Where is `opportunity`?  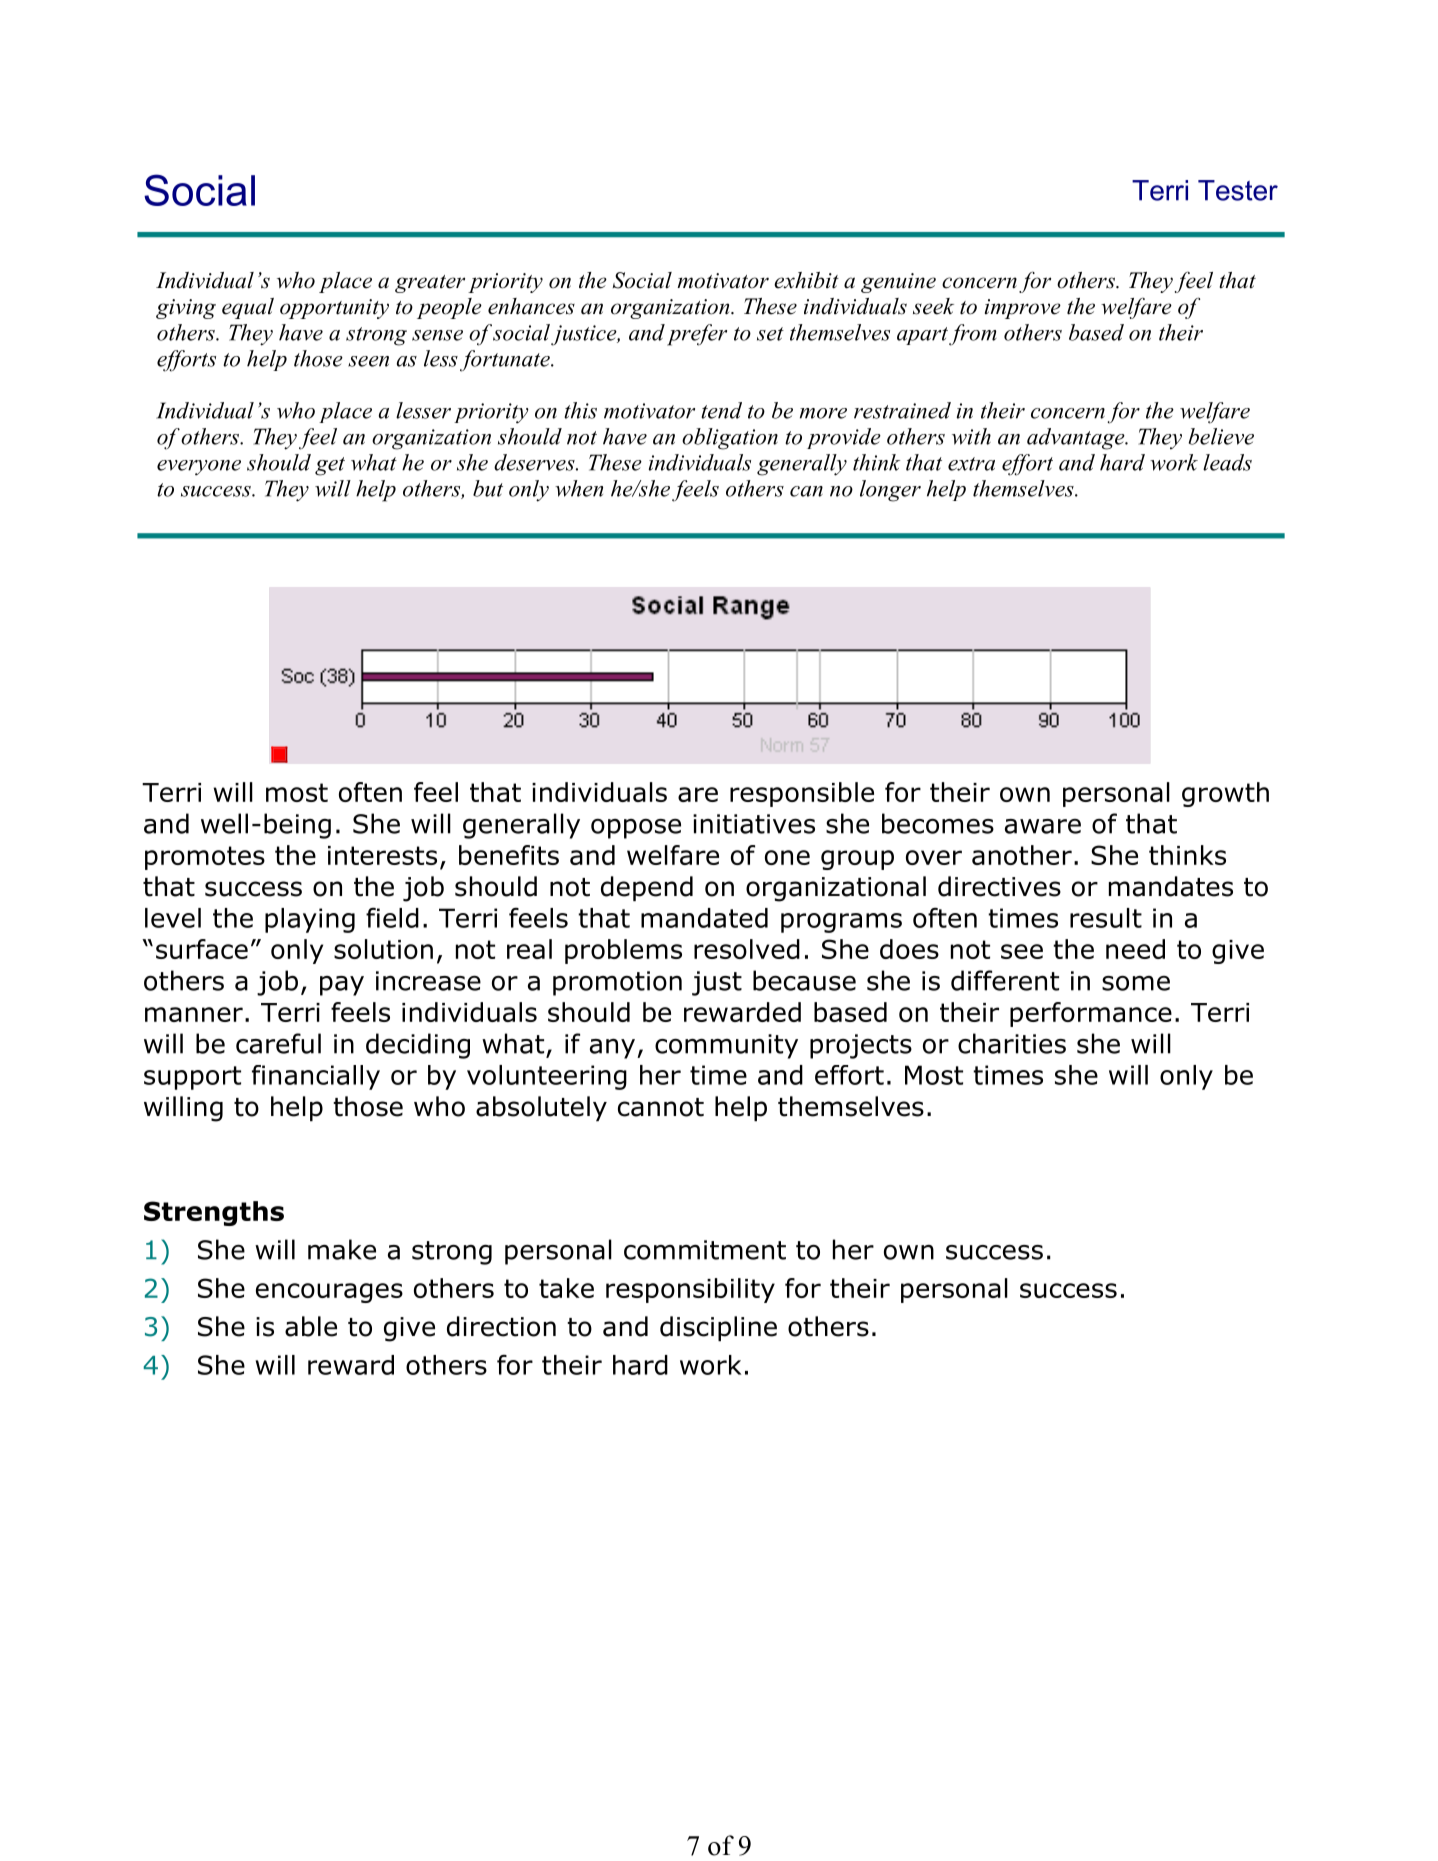
opportunity is located at coordinates (334, 309).
